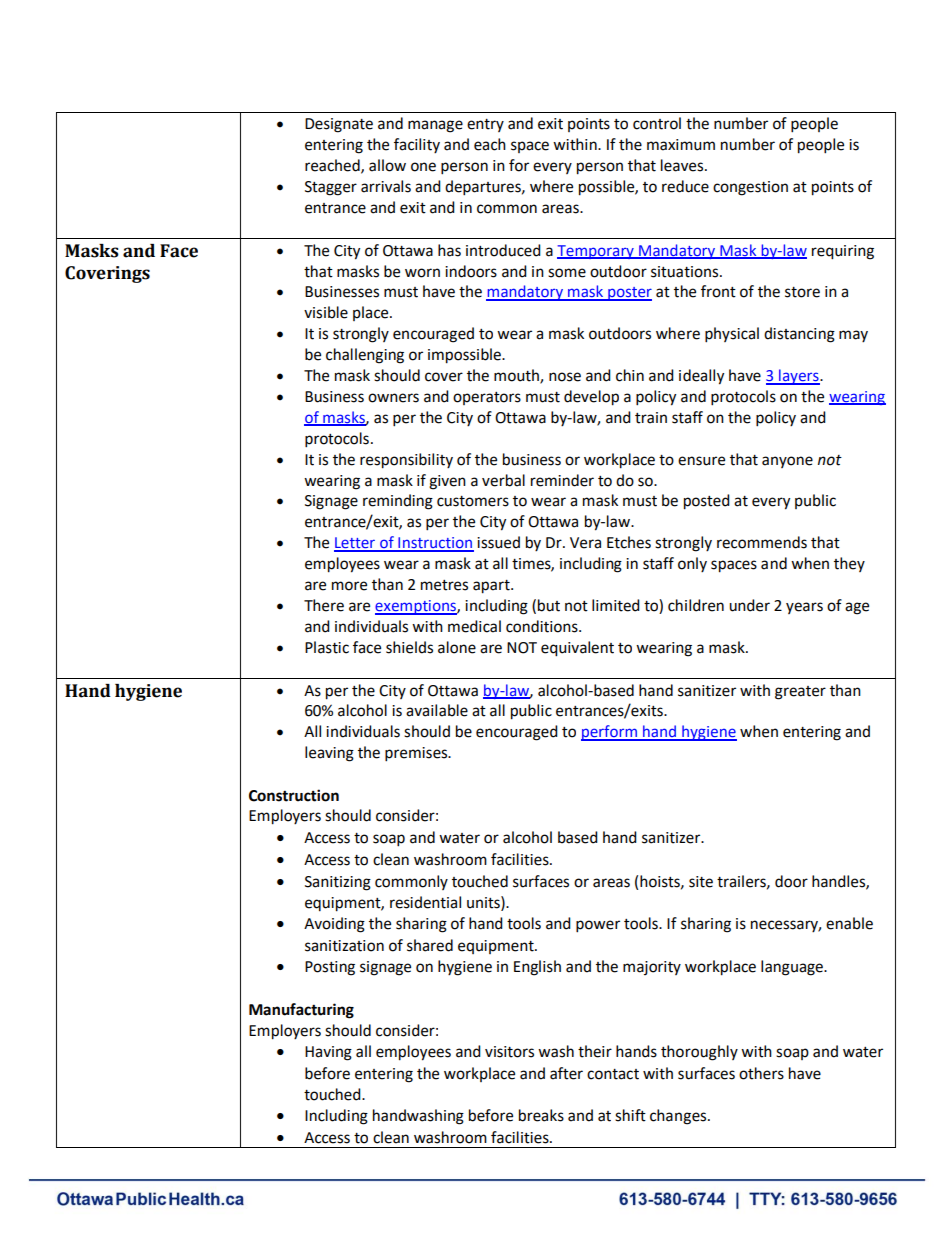 This document has width=952, height=1233. Describe the element at coordinates (657, 123) in the document. I see `control` at that location.
